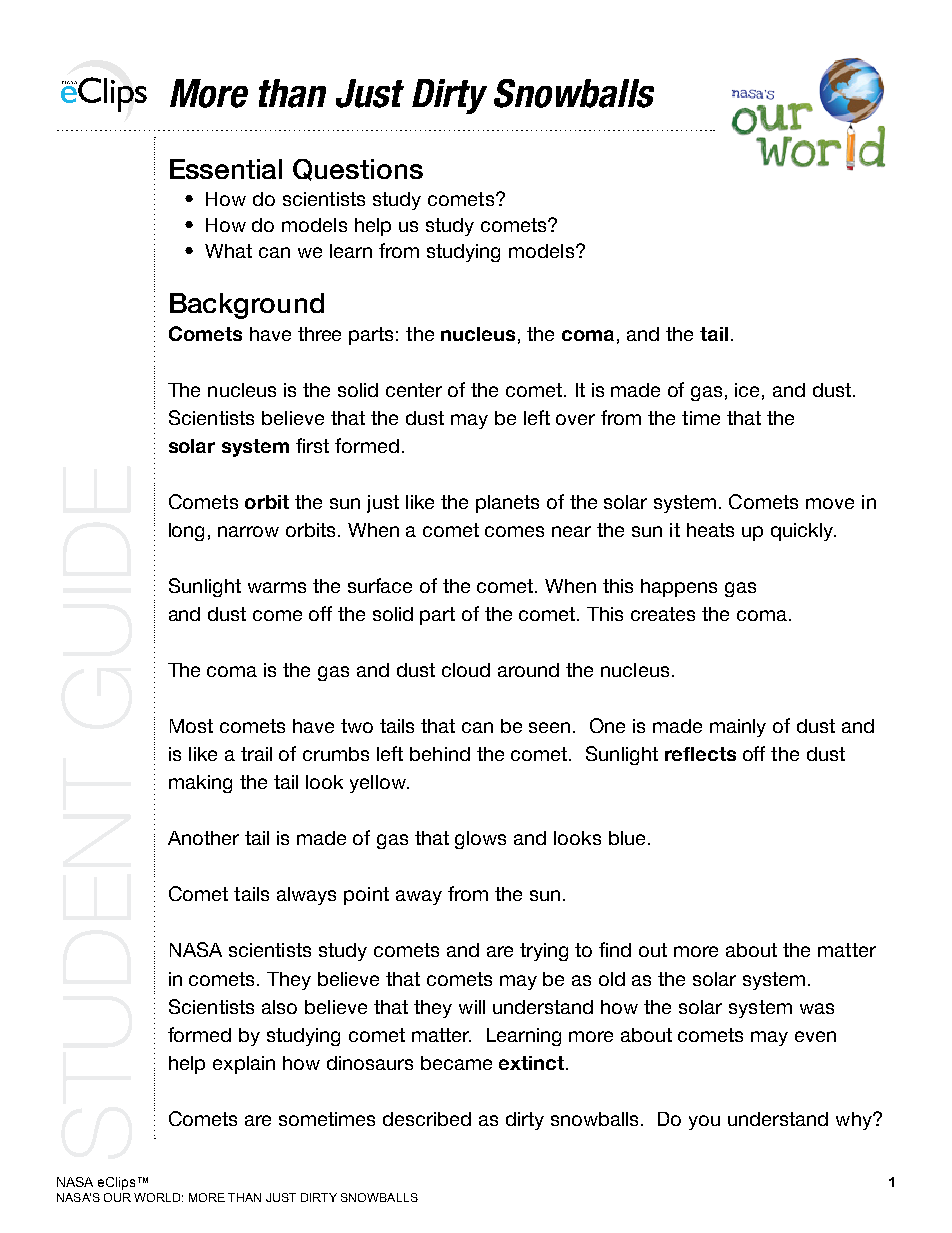 The width and height of the screenshot is (952, 1233). Describe the element at coordinates (117, 1197) in the screenshot. I see `Our` at that location.
